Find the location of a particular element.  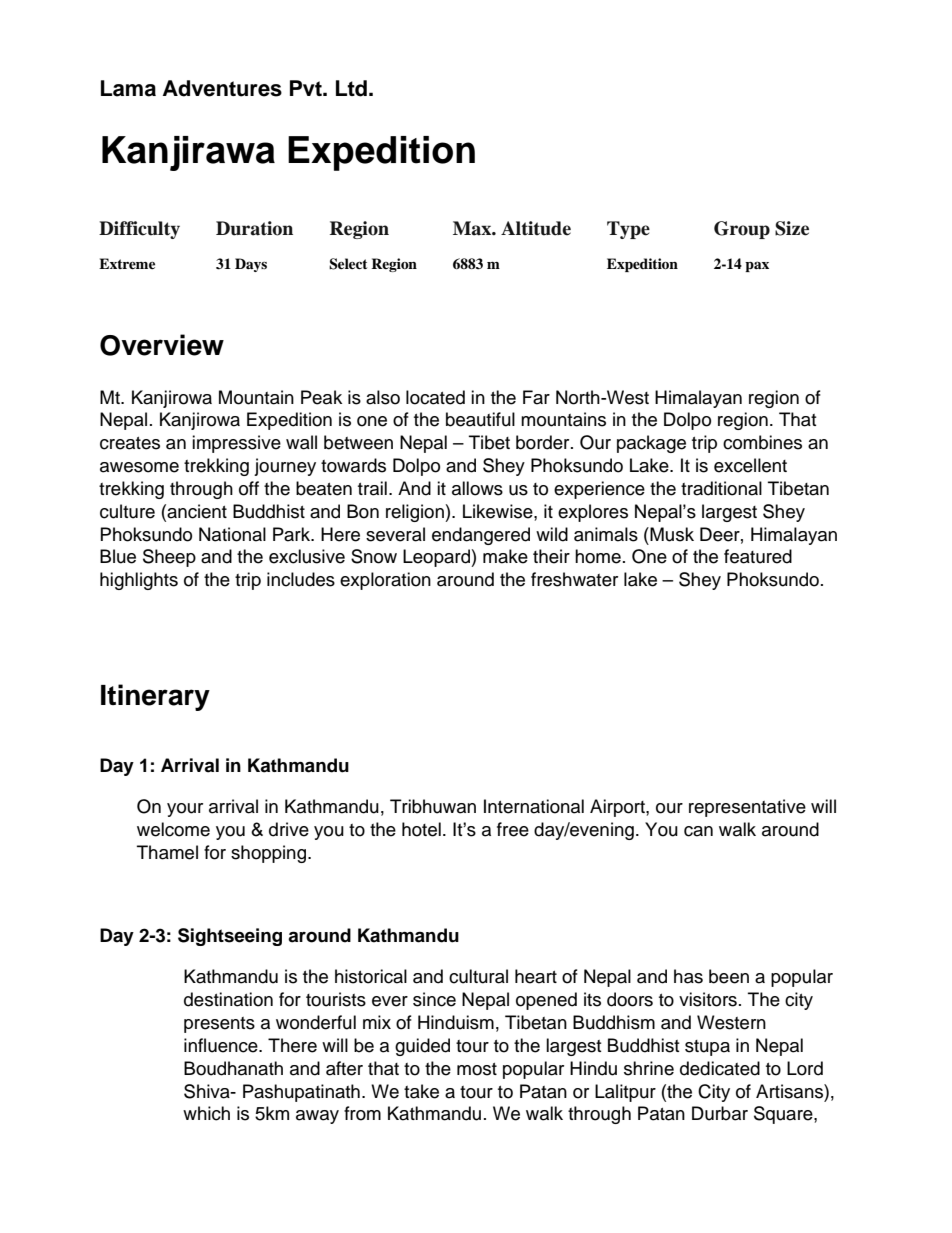

most is located at coordinates (477, 1069).
